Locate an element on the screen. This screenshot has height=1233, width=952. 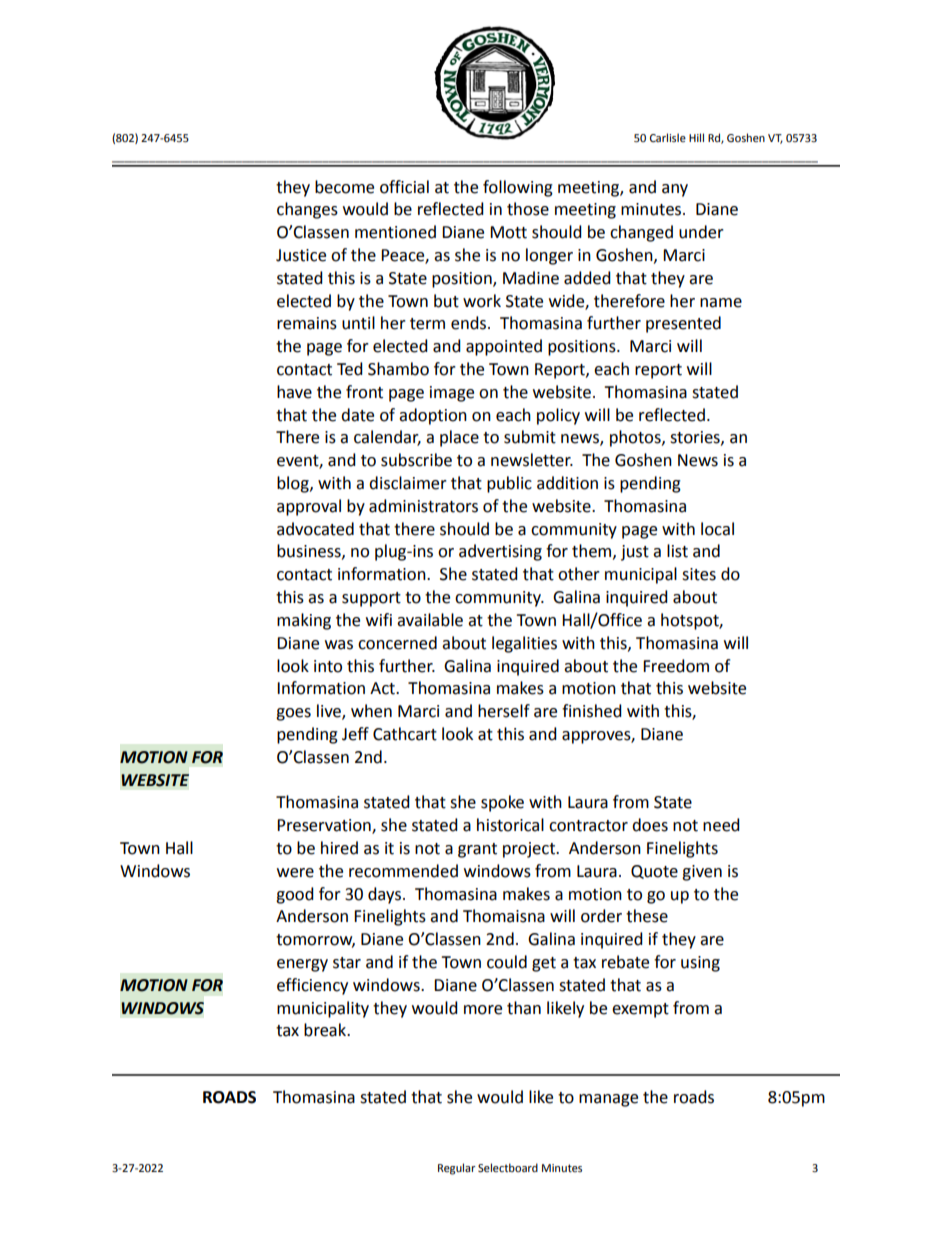
could is located at coordinates (507, 962).
